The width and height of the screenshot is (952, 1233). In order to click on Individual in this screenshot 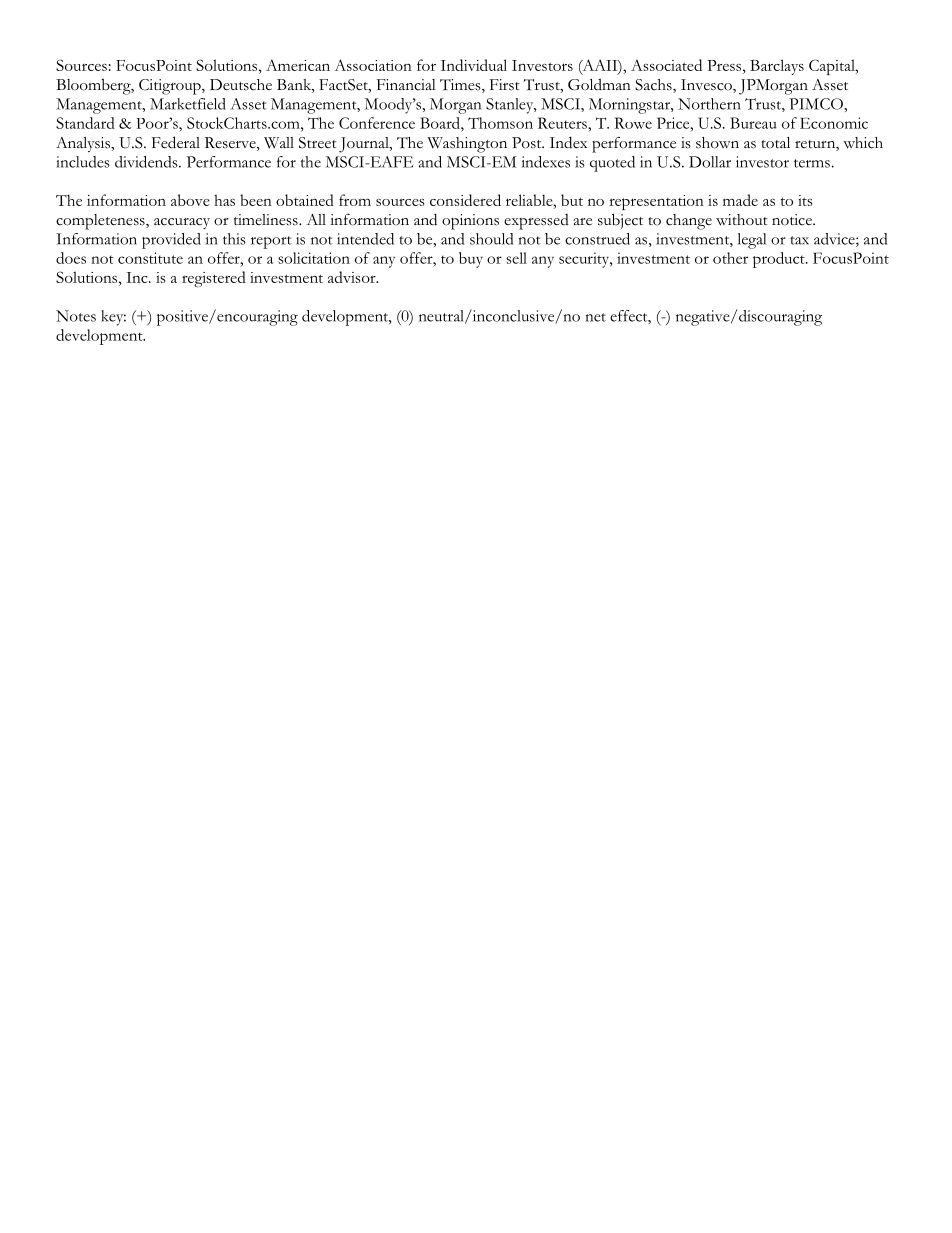, I will do `click(474, 65)`.
